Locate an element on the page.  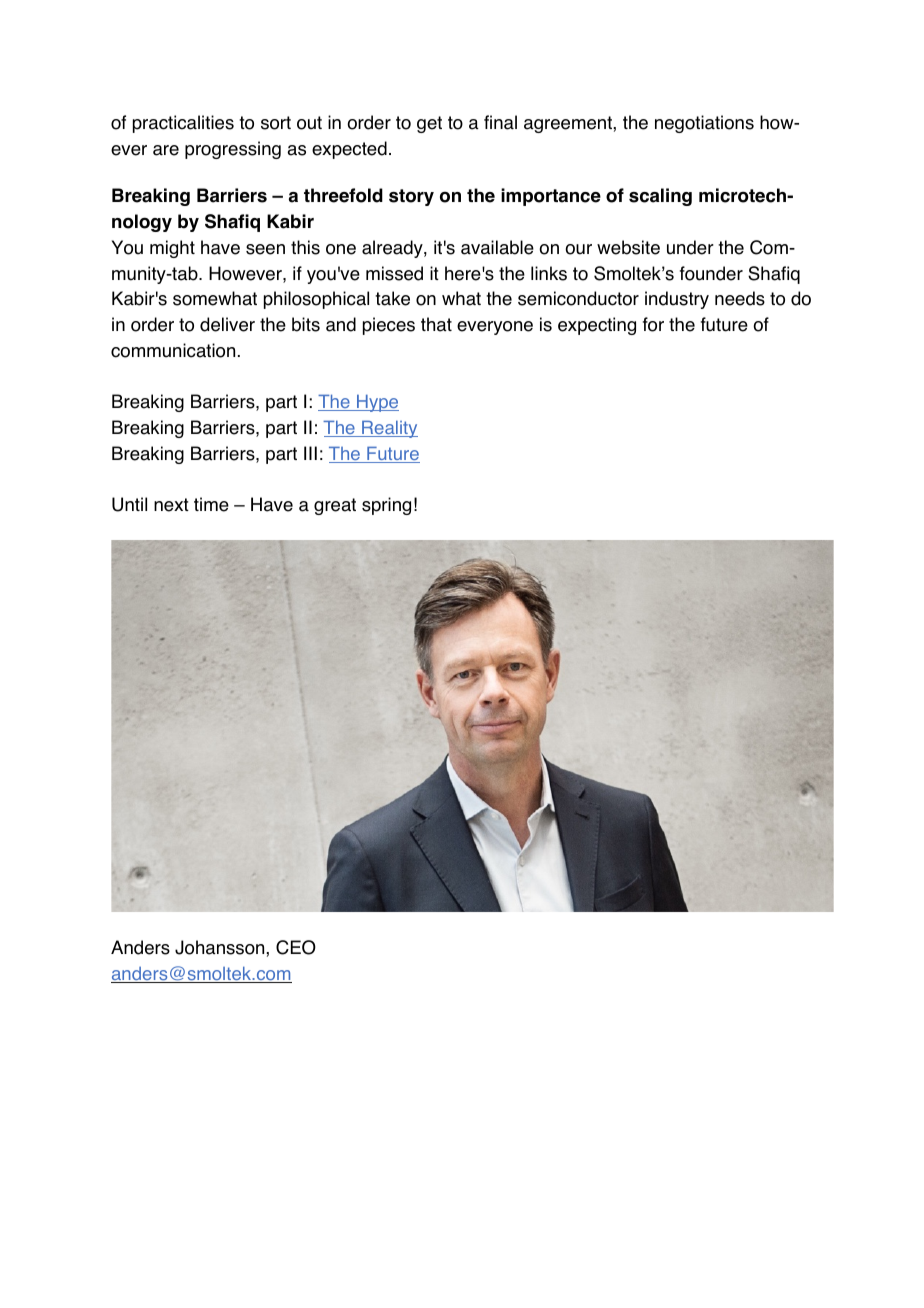
get is located at coordinates (429, 124).
